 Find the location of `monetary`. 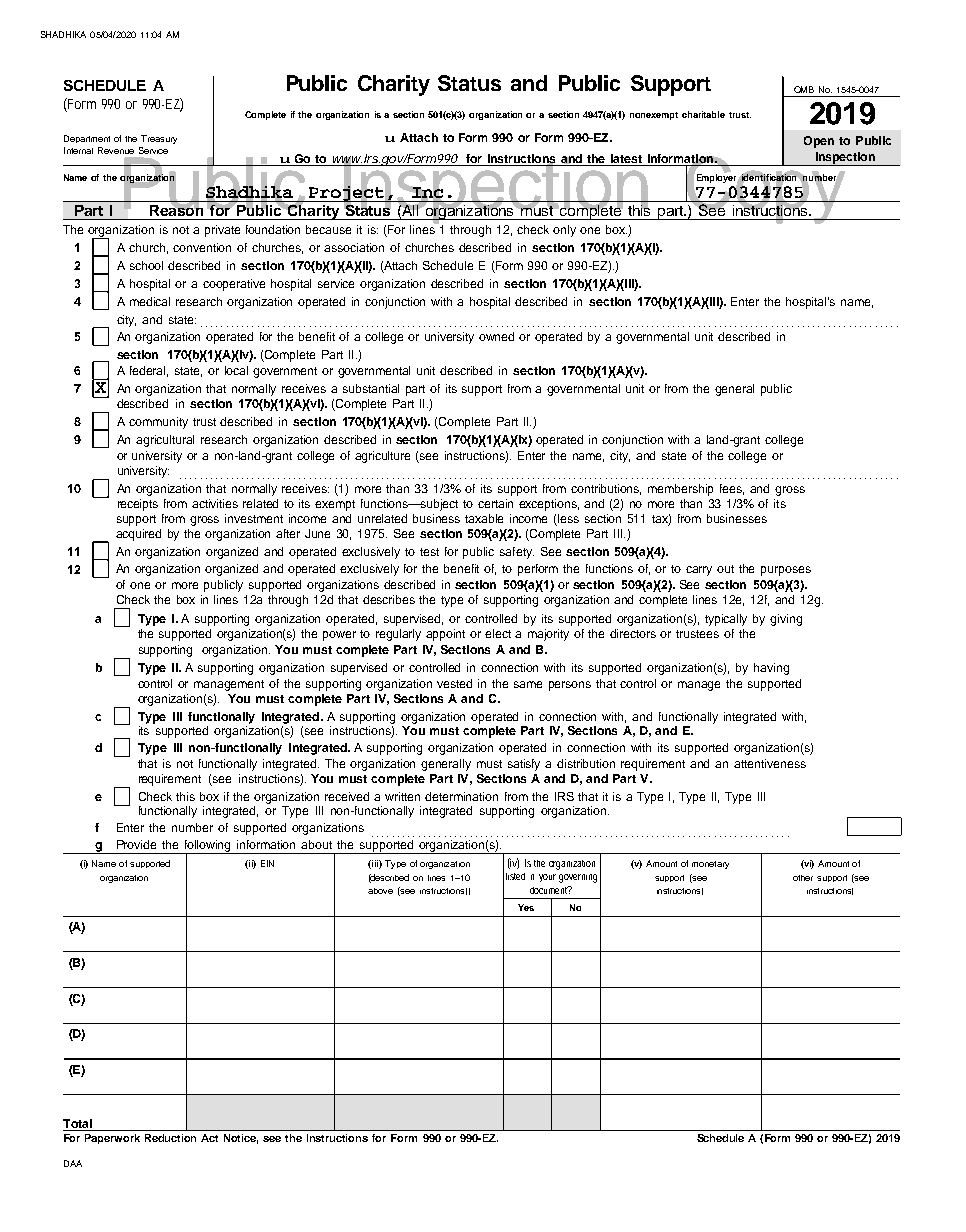

monetary is located at coordinates (710, 865).
